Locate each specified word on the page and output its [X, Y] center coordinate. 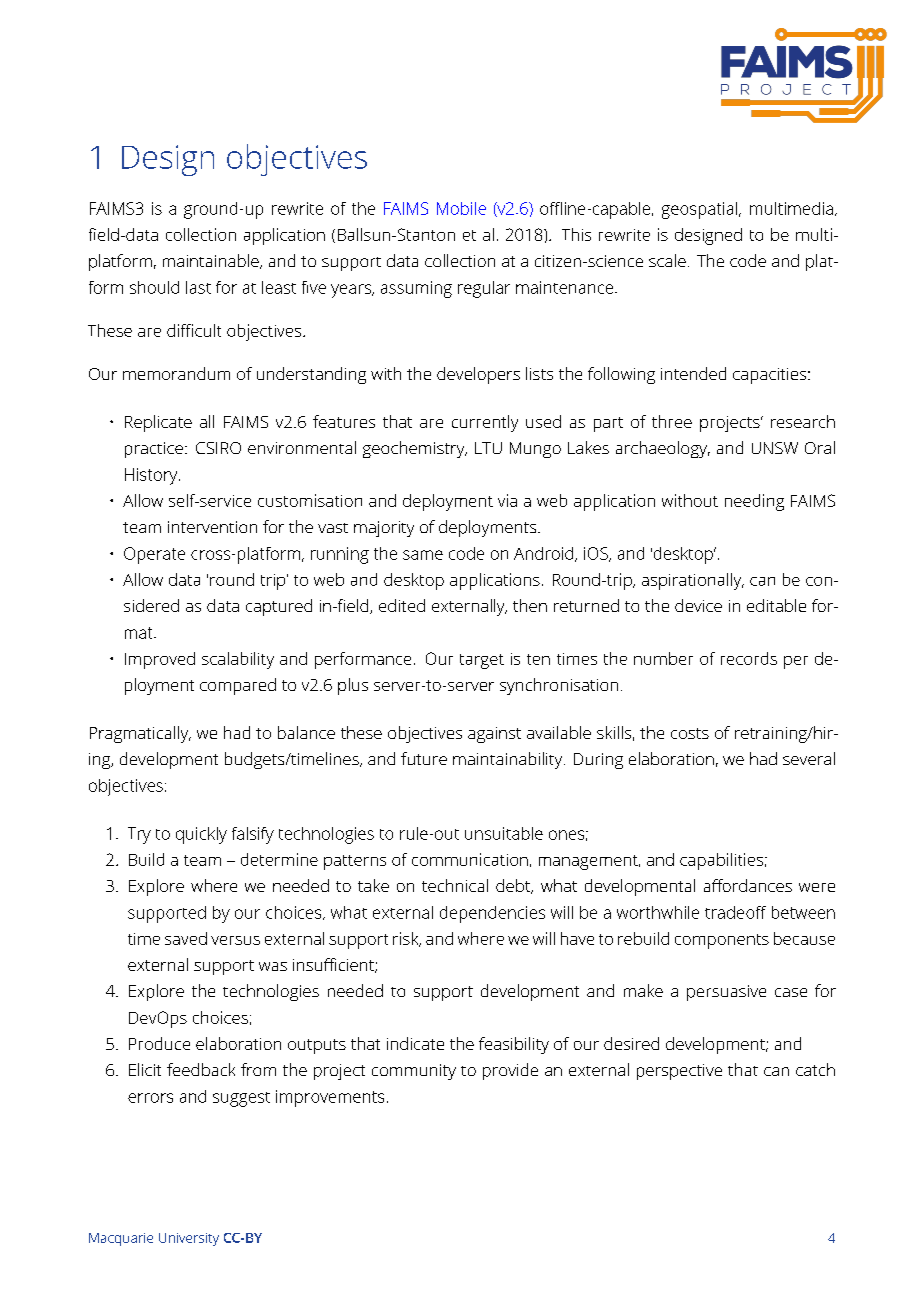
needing [754, 502]
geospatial [701, 210]
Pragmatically [140, 734]
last [198, 287]
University [189, 1239]
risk [407, 939]
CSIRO [218, 448]
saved [186, 938]
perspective [679, 1072]
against [494, 735]
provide [510, 1071]
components [722, 941]
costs [690, 733]
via [507, 500]
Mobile [461, 208]
